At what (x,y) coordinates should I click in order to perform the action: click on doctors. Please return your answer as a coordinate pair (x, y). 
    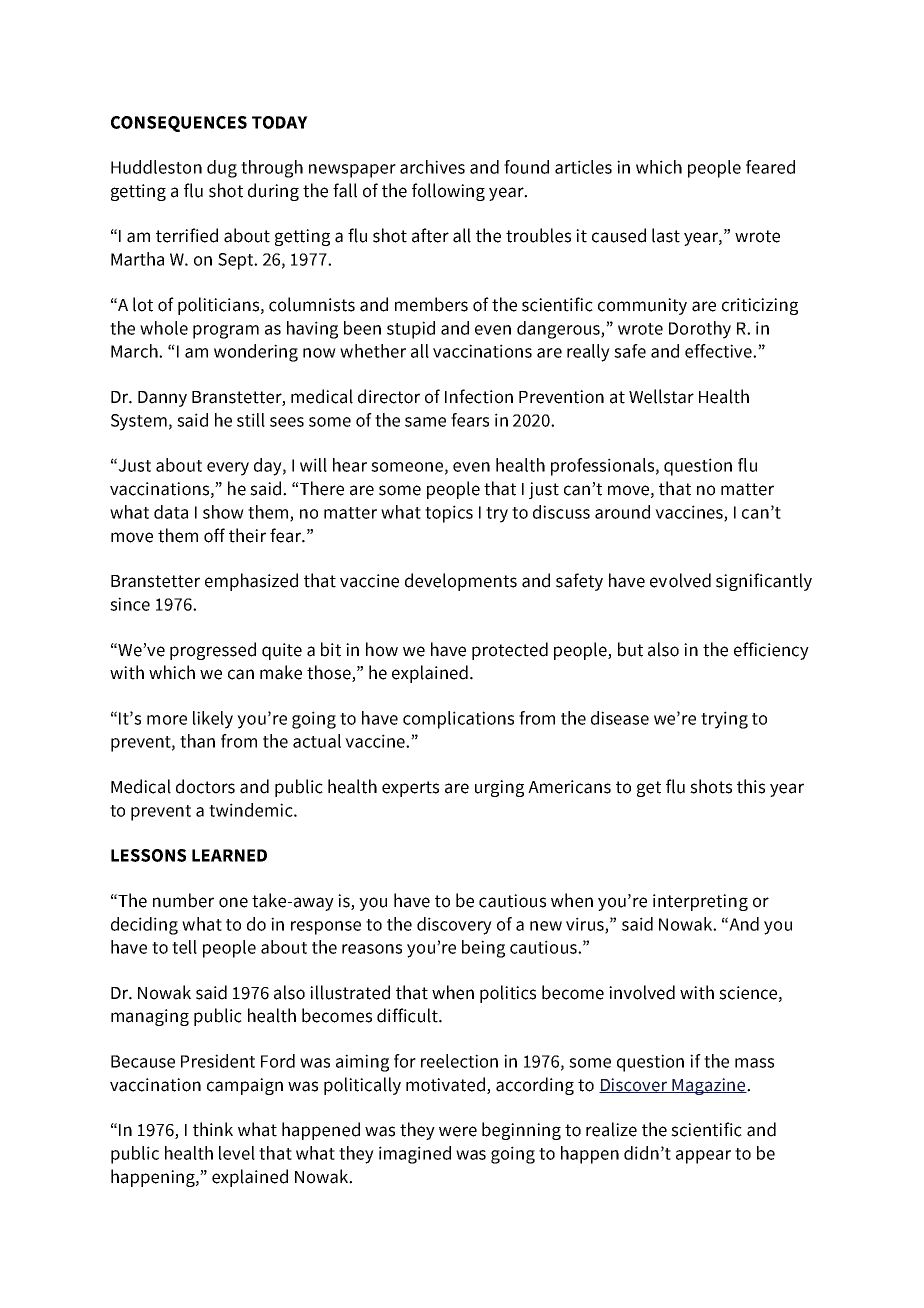
    Looking at the image, I should click on (205, 786).
